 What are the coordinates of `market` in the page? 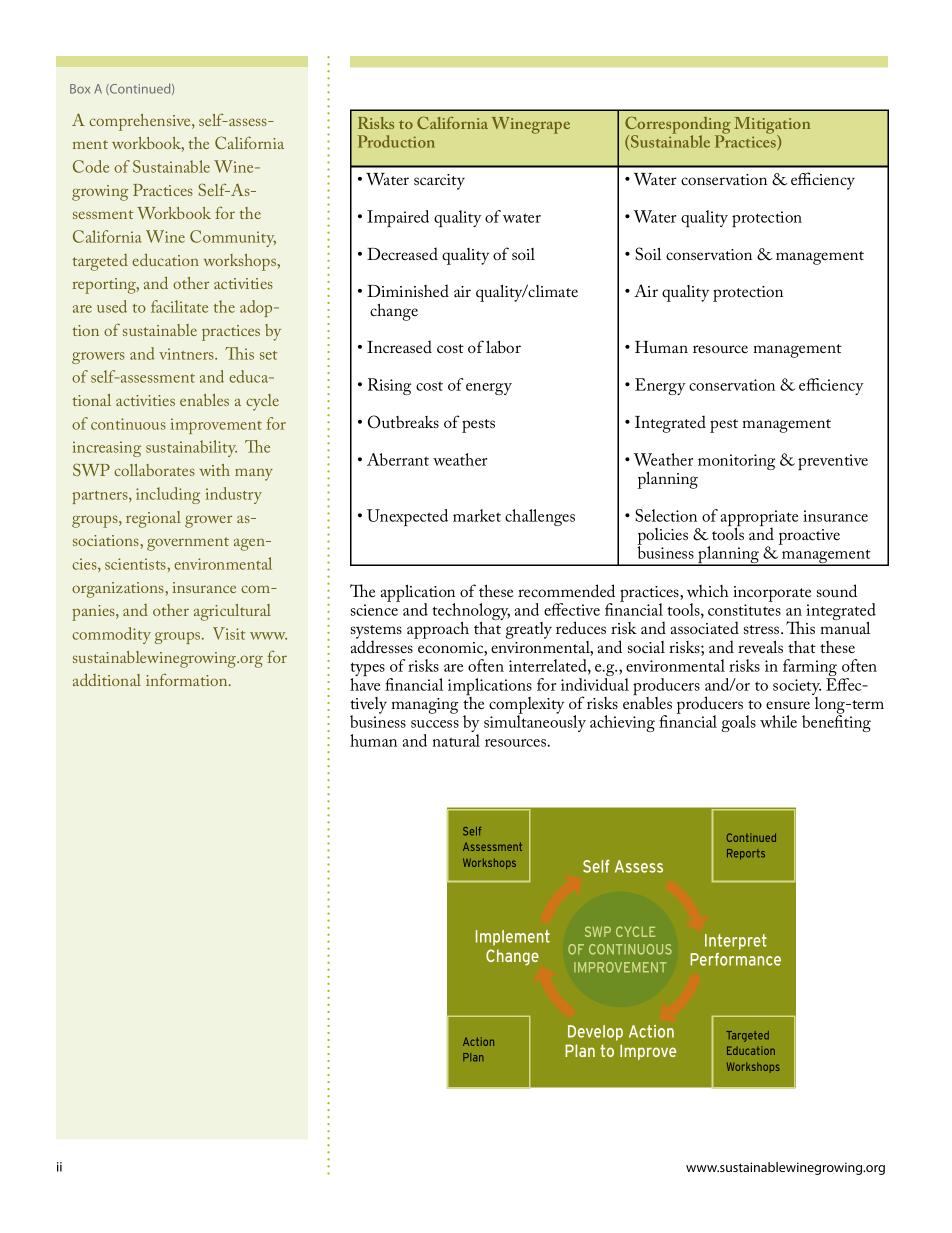 It's located at (477, 515).
